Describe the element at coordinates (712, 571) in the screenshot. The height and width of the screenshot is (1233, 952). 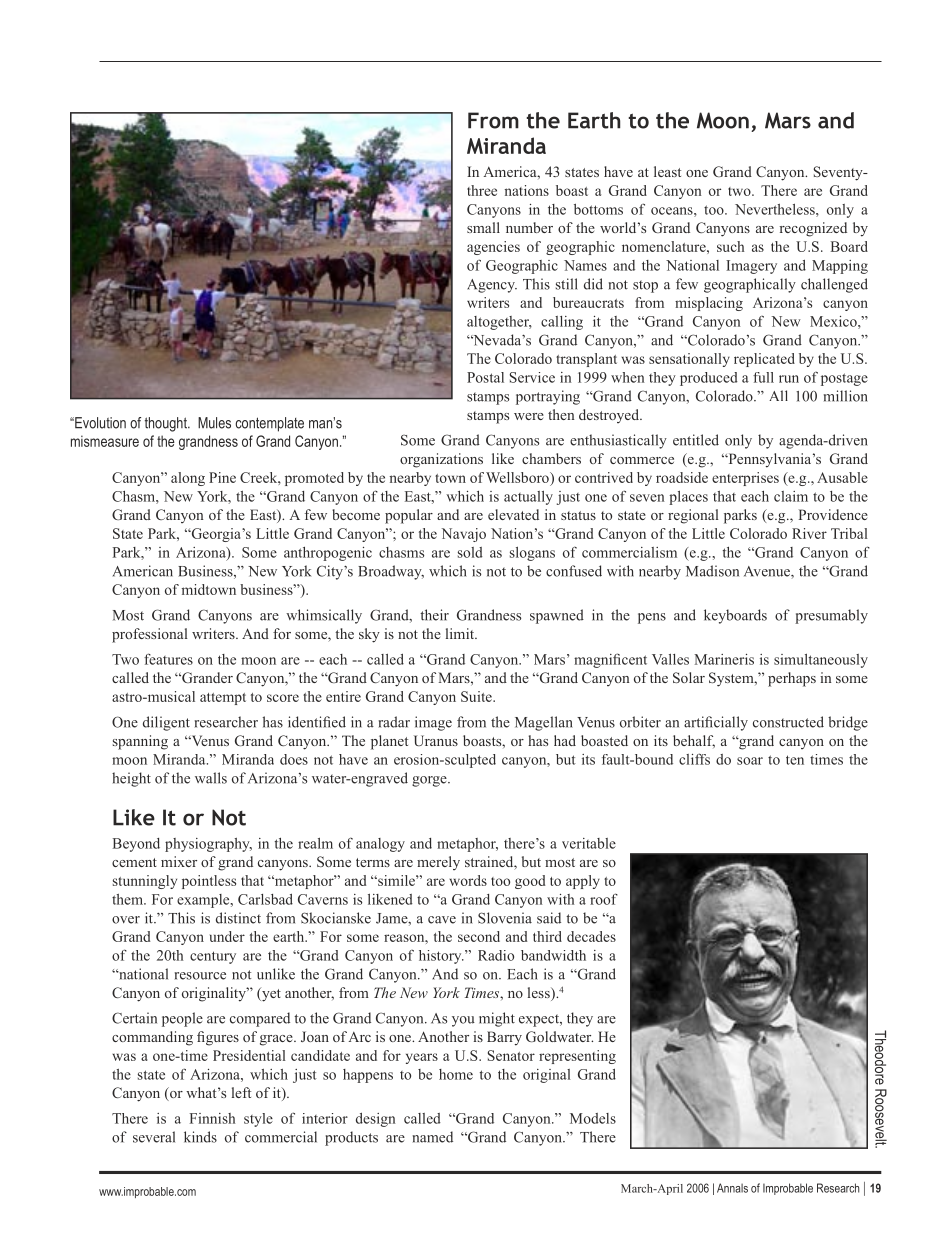
I see `Madison` at that location.
